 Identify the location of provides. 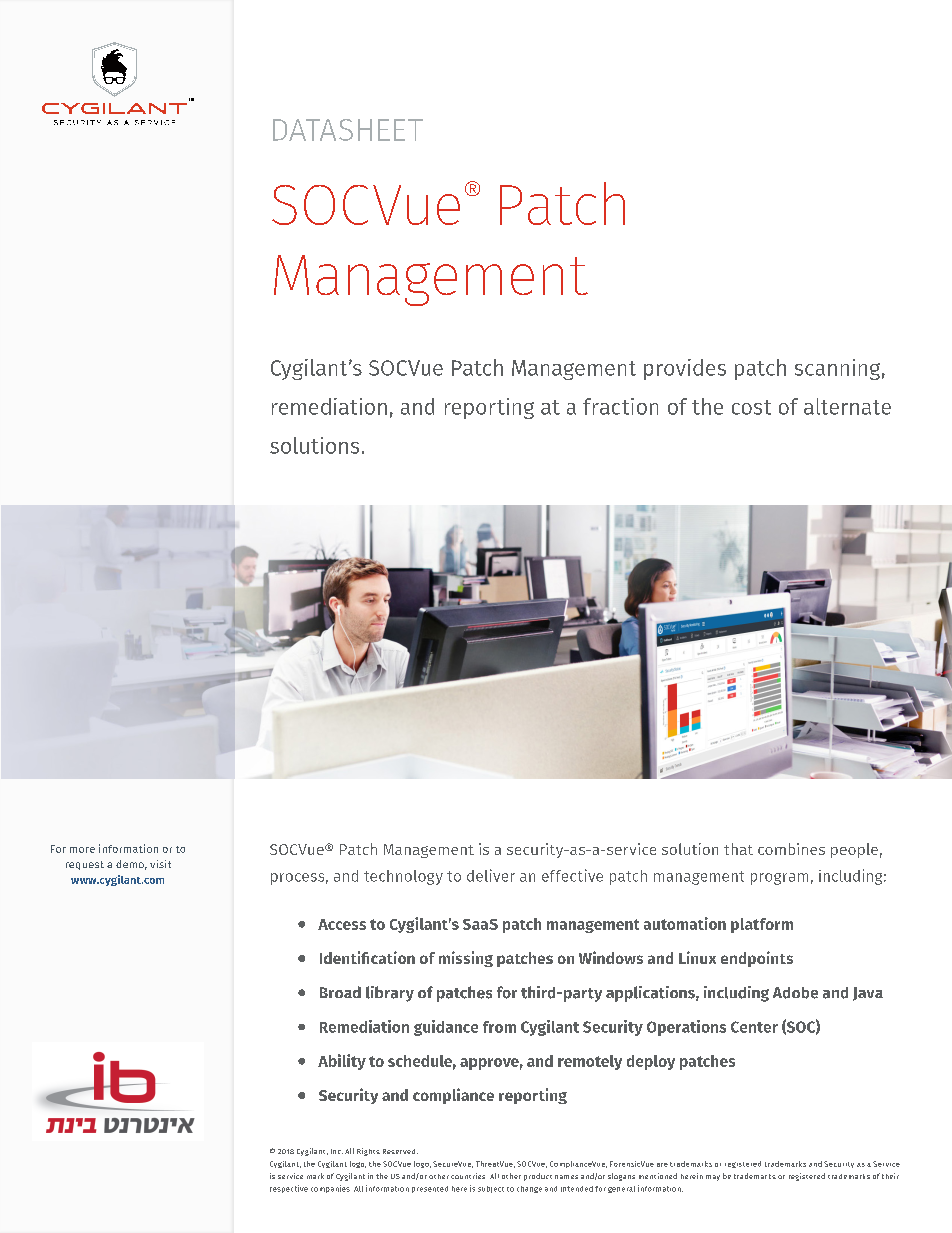
(685, 369).
